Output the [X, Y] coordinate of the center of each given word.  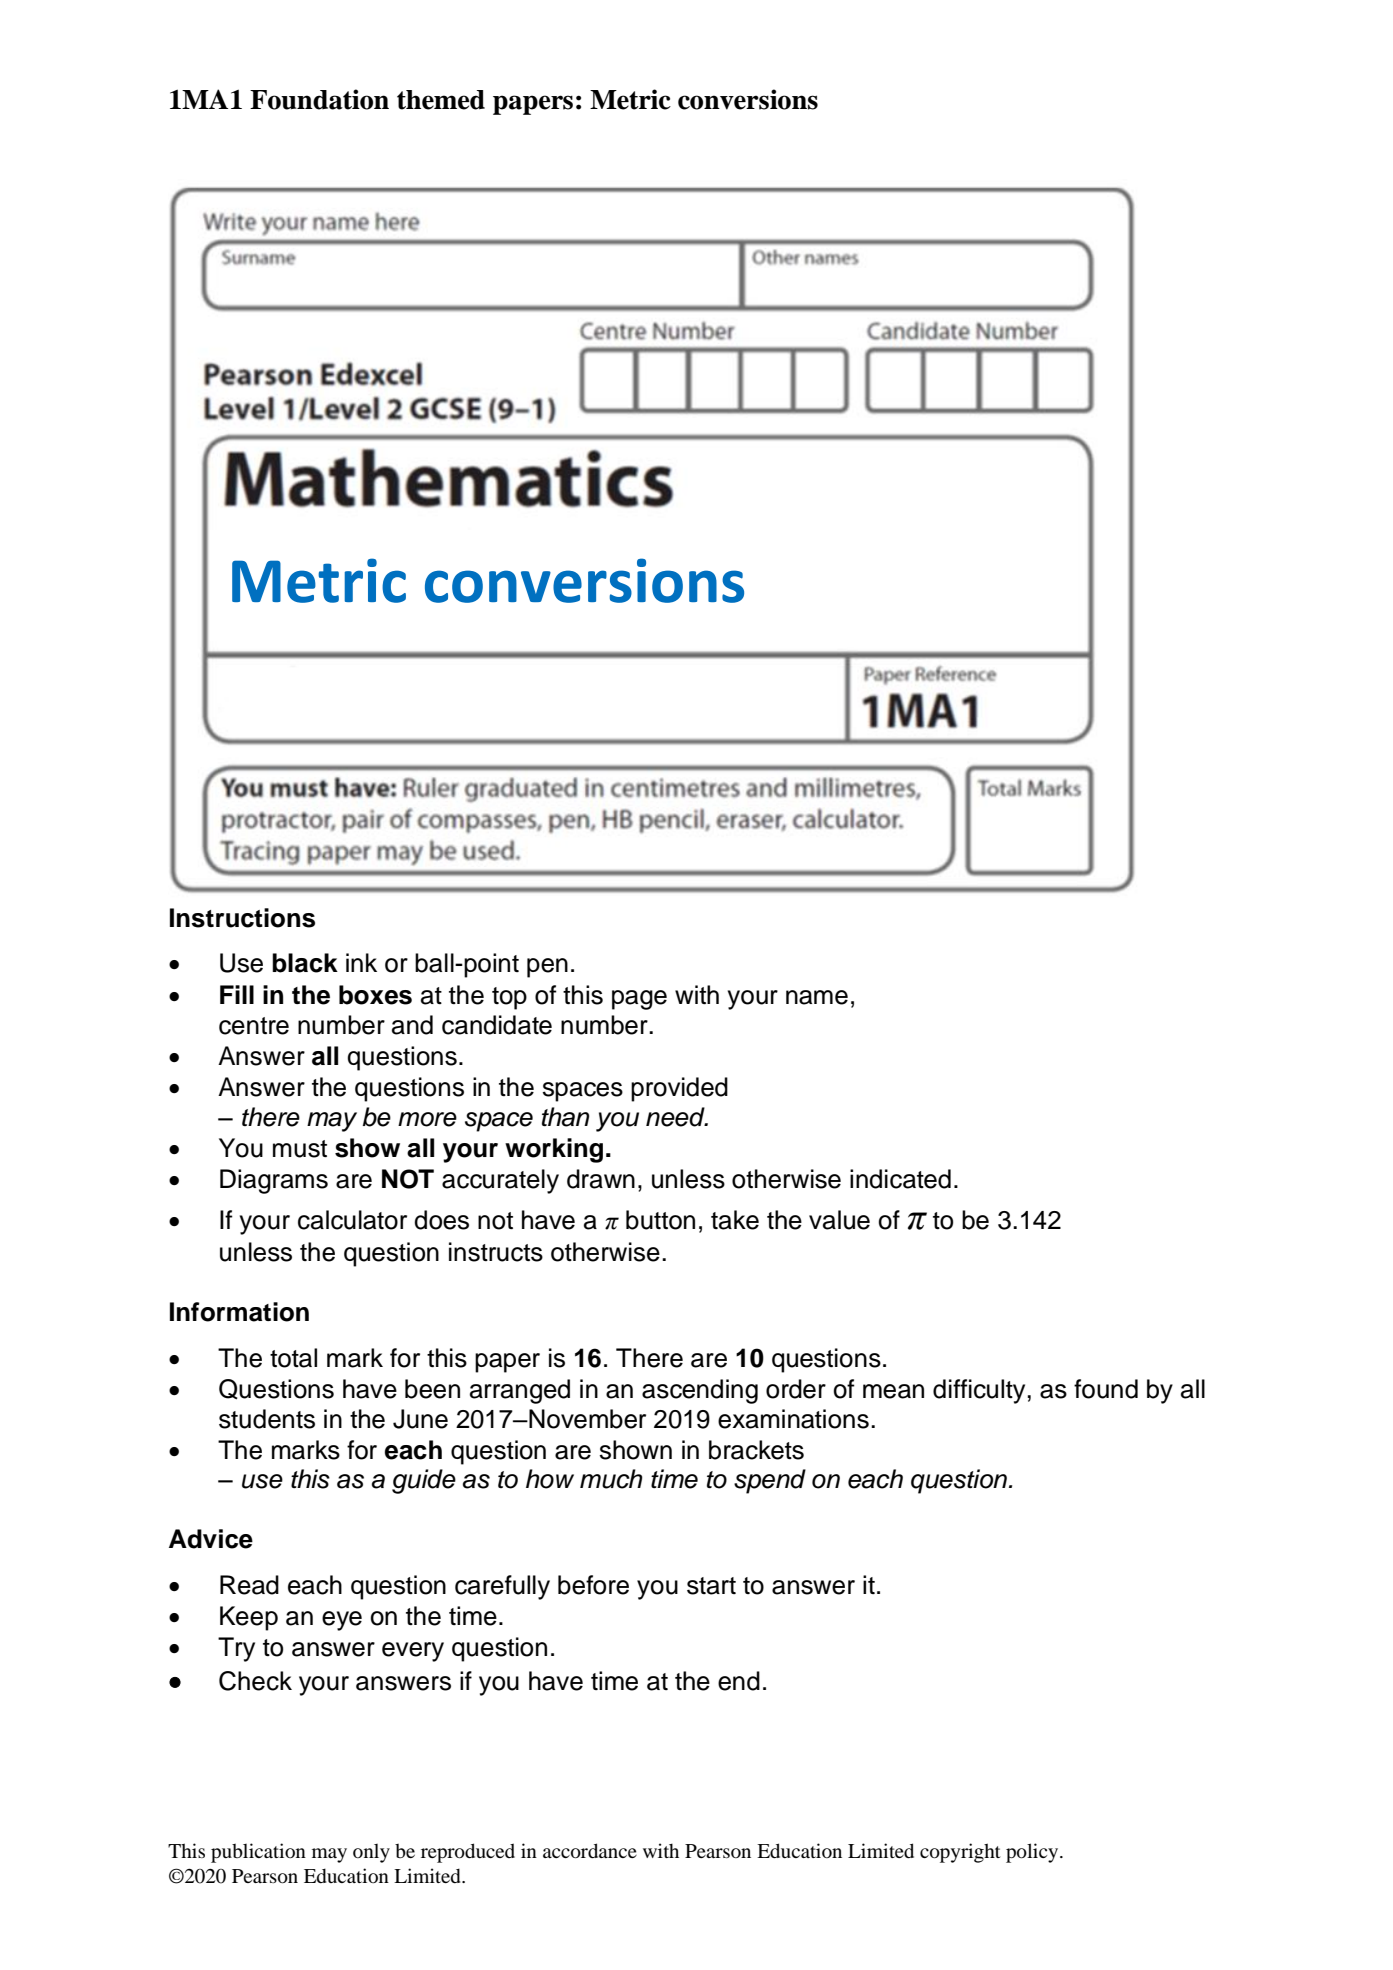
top [509, 998]
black [305, 963]
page [639, 1000]
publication [258, 1853]
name [817, 997]
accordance [590, 1850]
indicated [900, 1179]
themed [441, 100]
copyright [960, 1853]
